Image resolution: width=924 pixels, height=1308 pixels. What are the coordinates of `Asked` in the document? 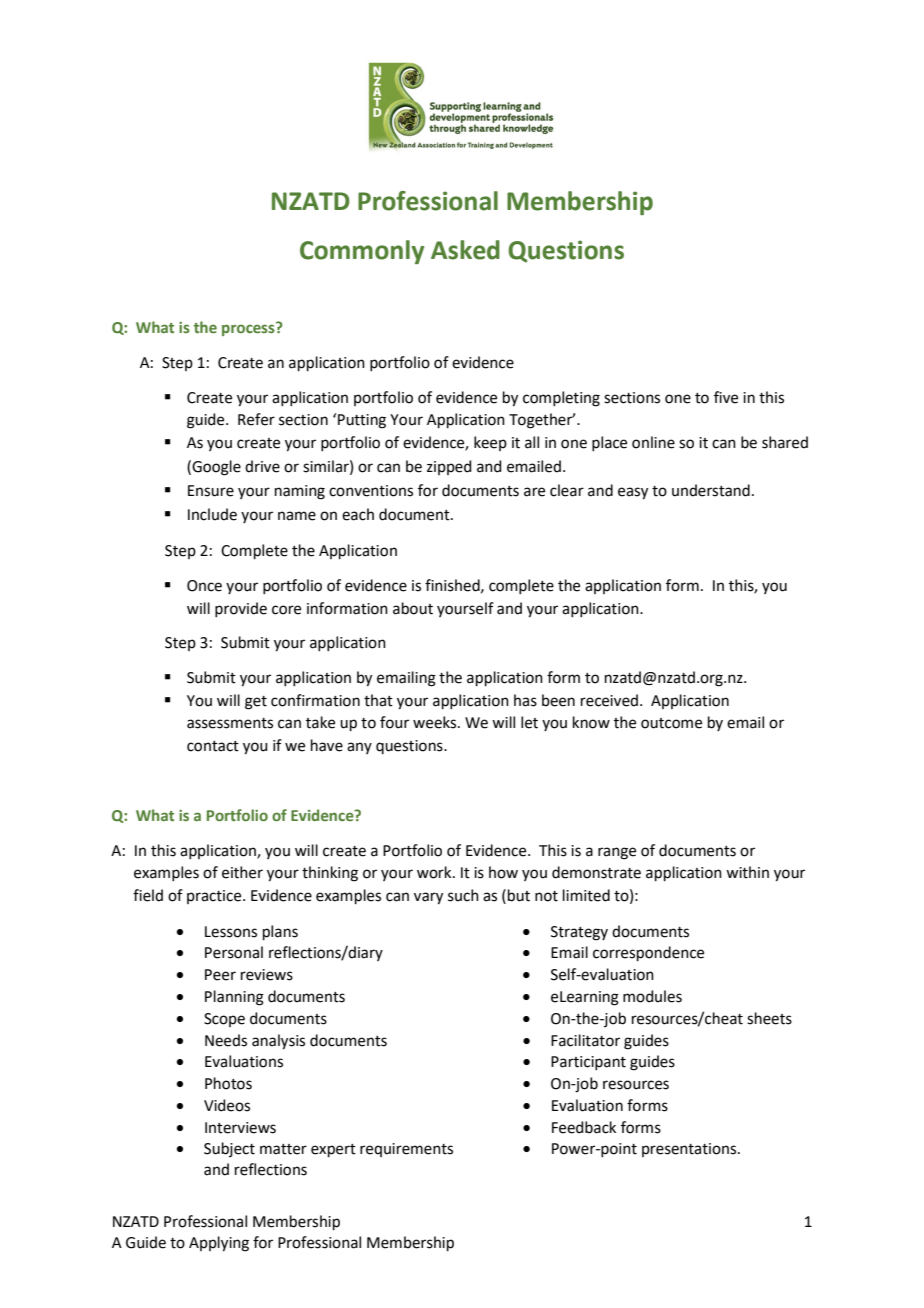 It's located at (465, 250).
